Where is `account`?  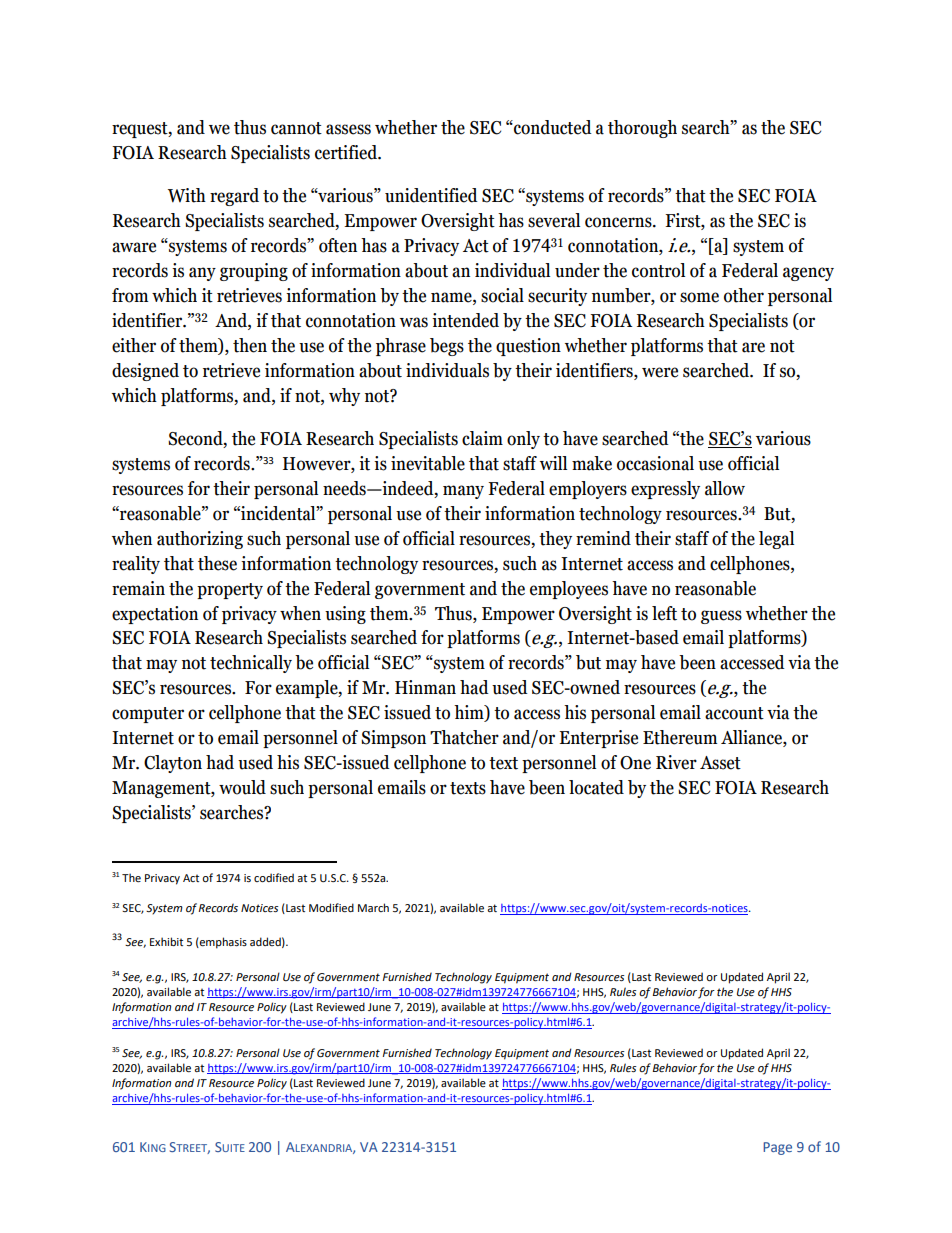
account is located at coordinates (734, 713).
